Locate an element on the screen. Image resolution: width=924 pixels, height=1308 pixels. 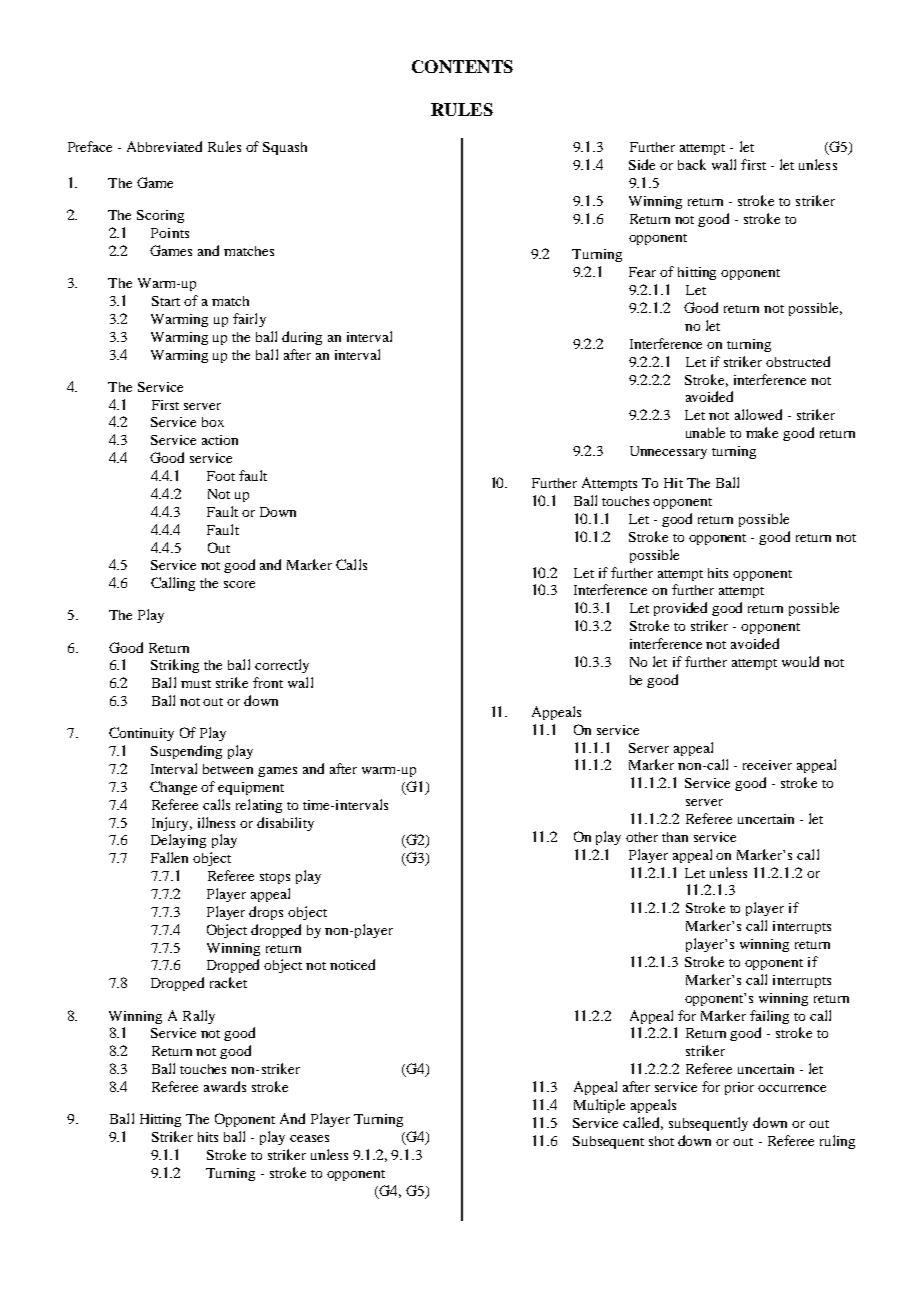
back is located at coordinates (692, 164).
